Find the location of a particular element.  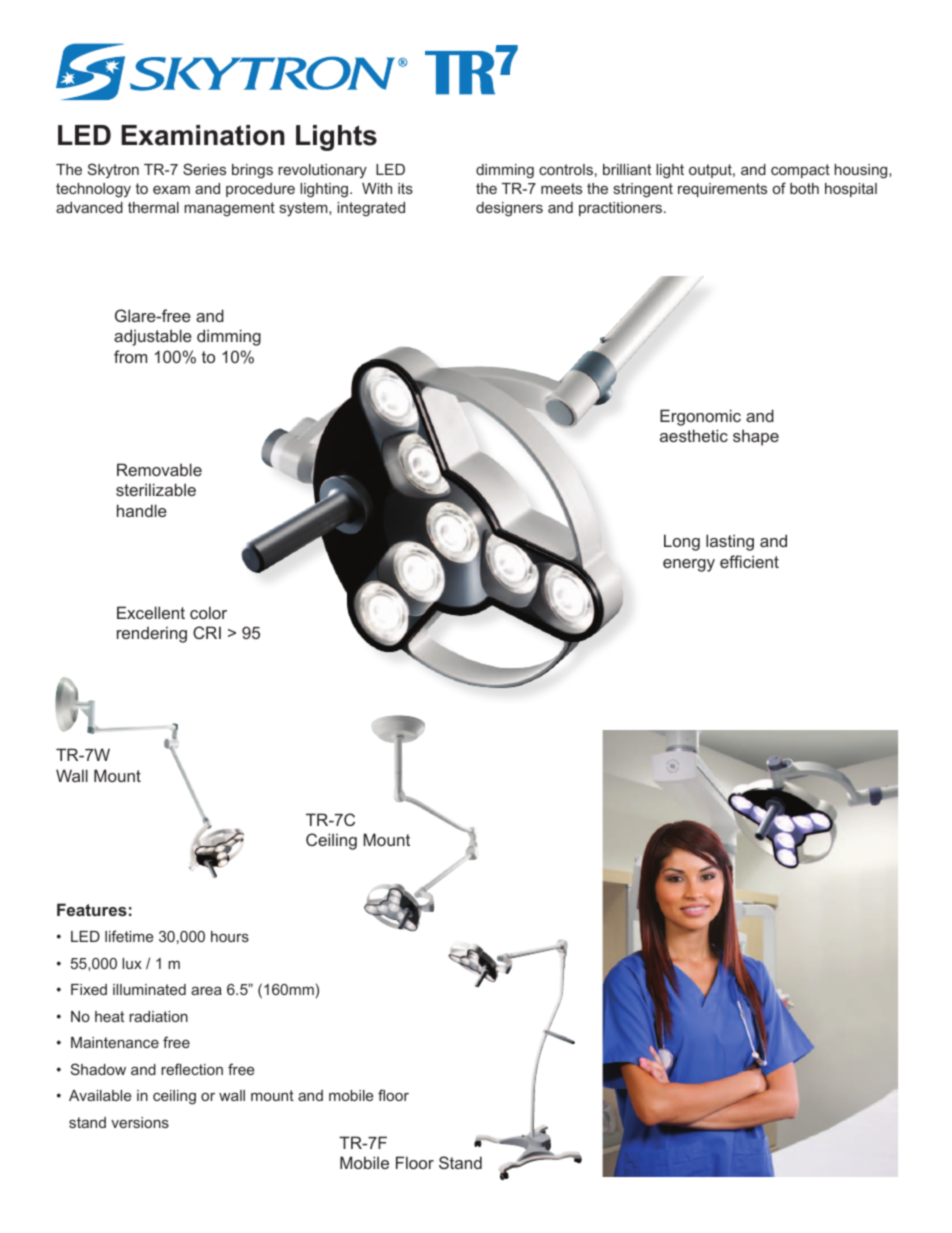

designers is located at coordinates (509, 209).
